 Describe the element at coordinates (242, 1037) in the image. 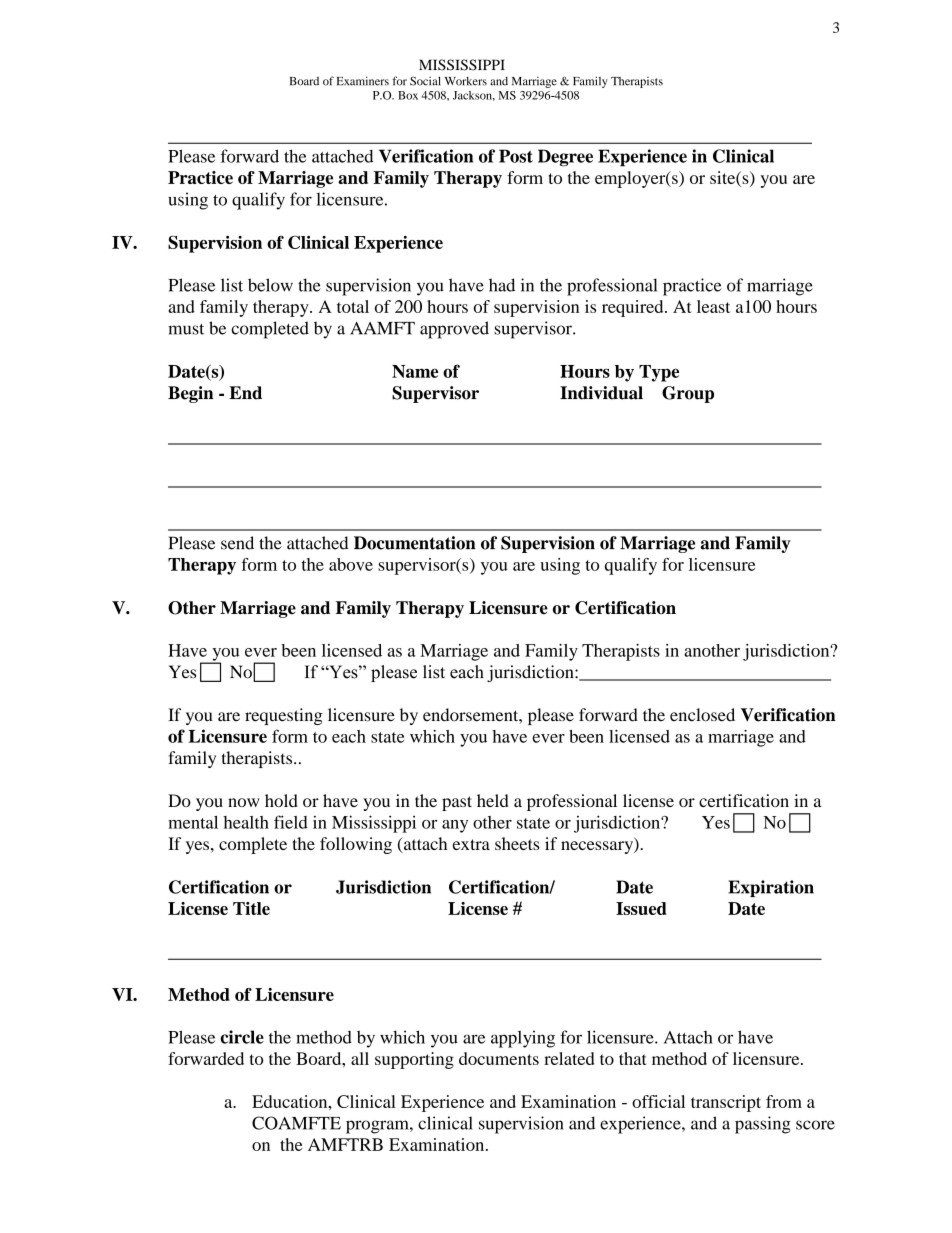

I see `circle` at that location.
